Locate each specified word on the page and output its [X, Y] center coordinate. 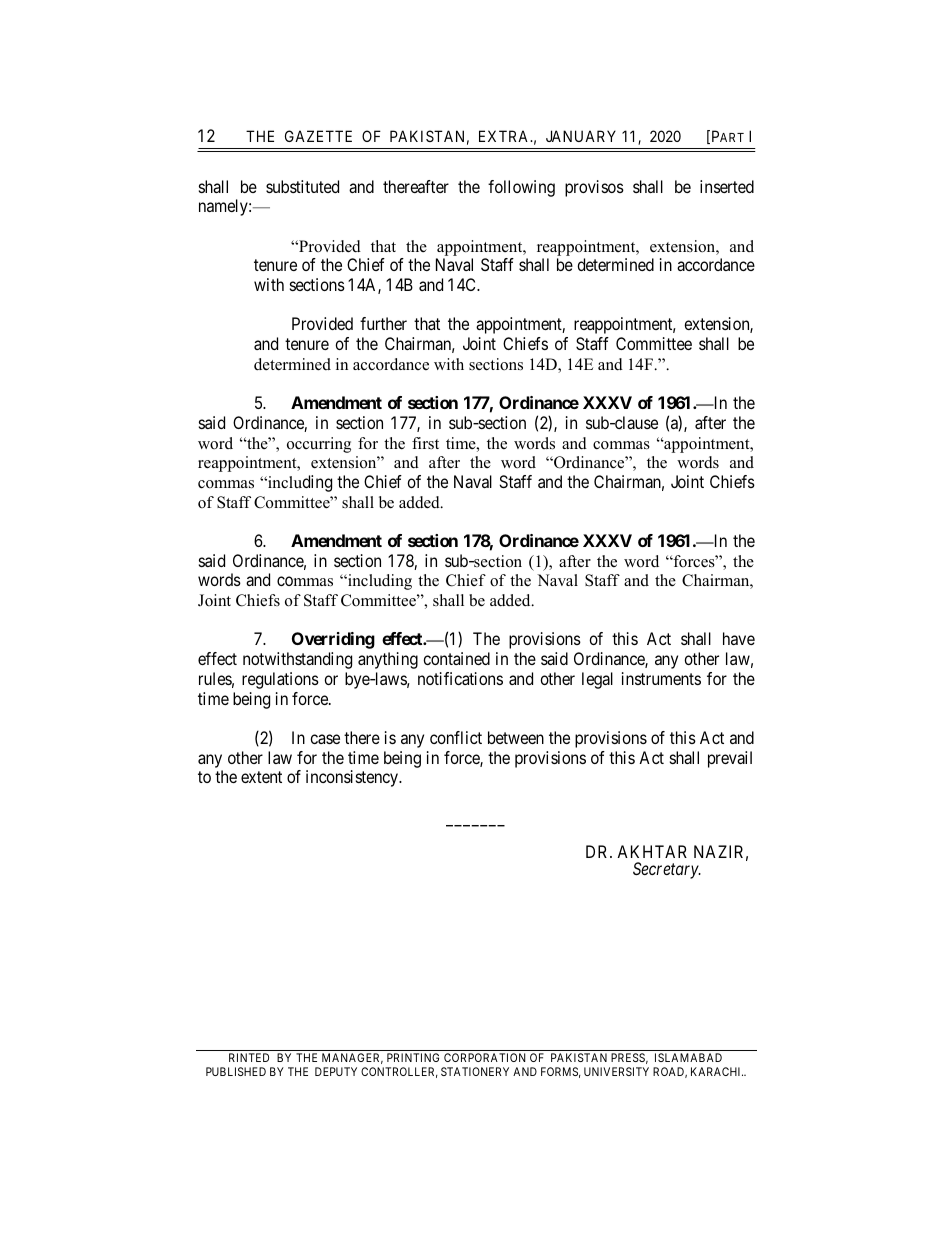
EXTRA [505, 136]
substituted [302, 186]
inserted [727, 186]
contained [456, 658]
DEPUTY [336, 1071]
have [739, 638]
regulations [280, 680]
